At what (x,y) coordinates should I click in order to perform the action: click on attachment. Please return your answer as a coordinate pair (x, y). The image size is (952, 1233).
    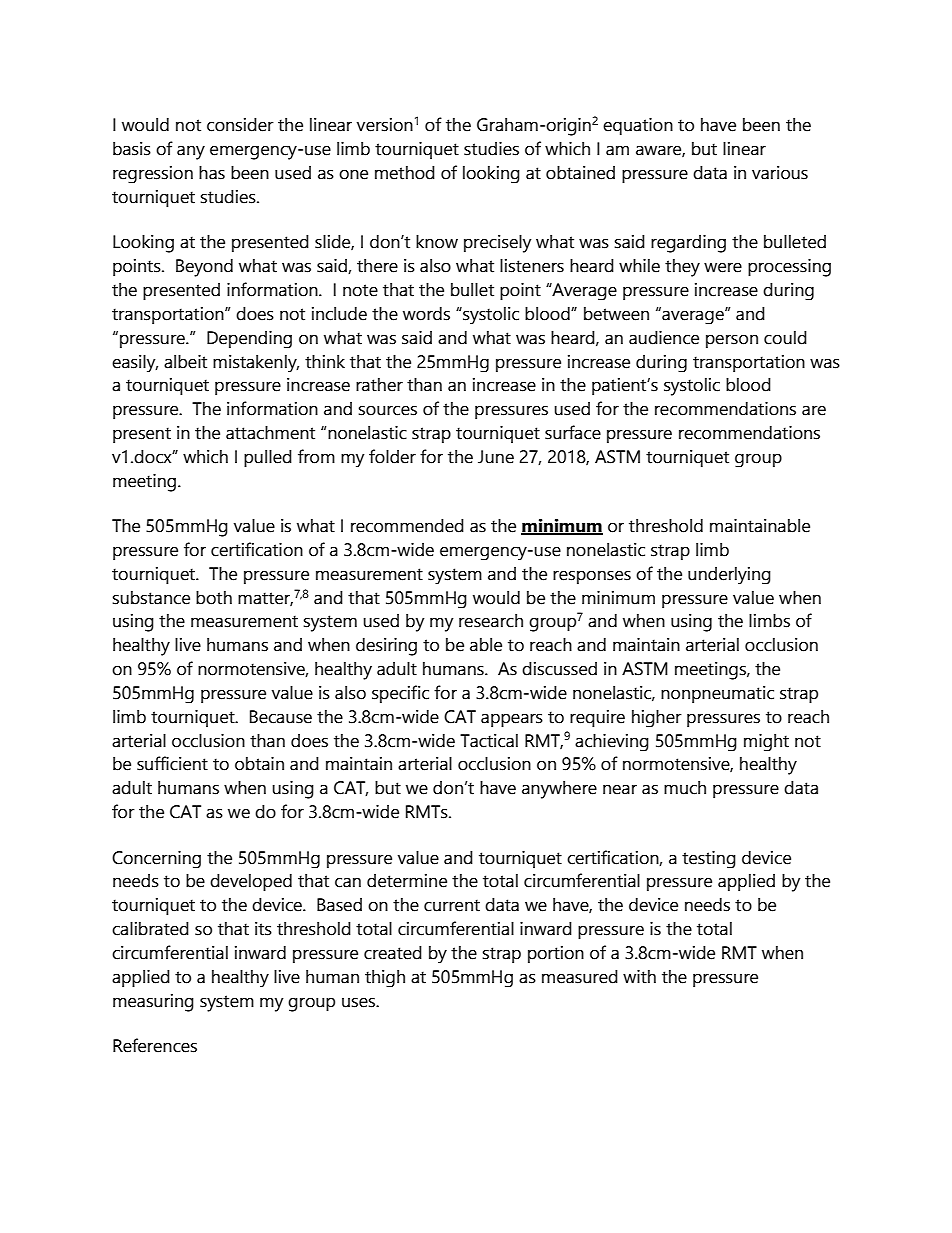
    Looking at the image, I should click on (270, 433).
